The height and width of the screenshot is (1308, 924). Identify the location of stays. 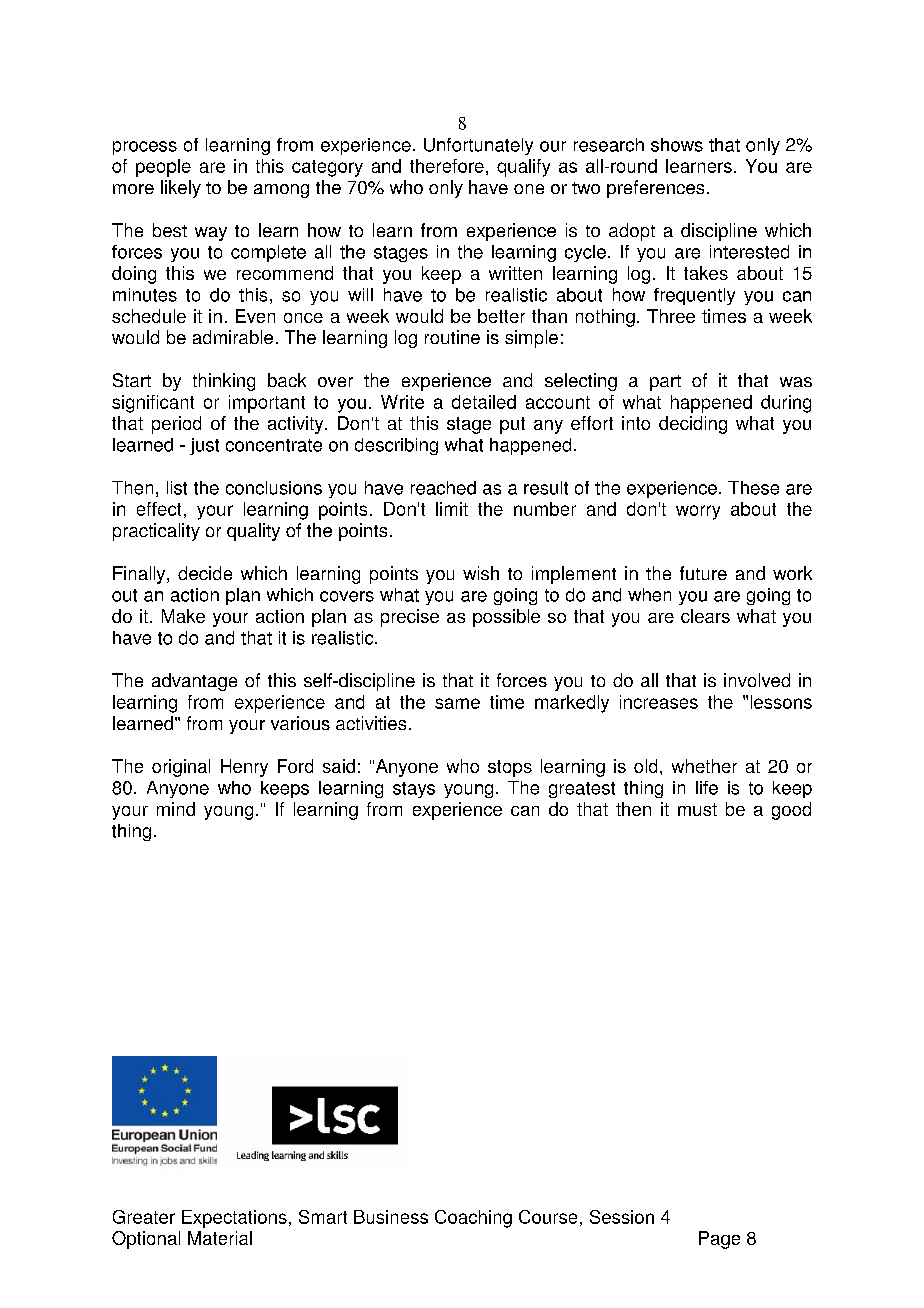
(414, 790).
